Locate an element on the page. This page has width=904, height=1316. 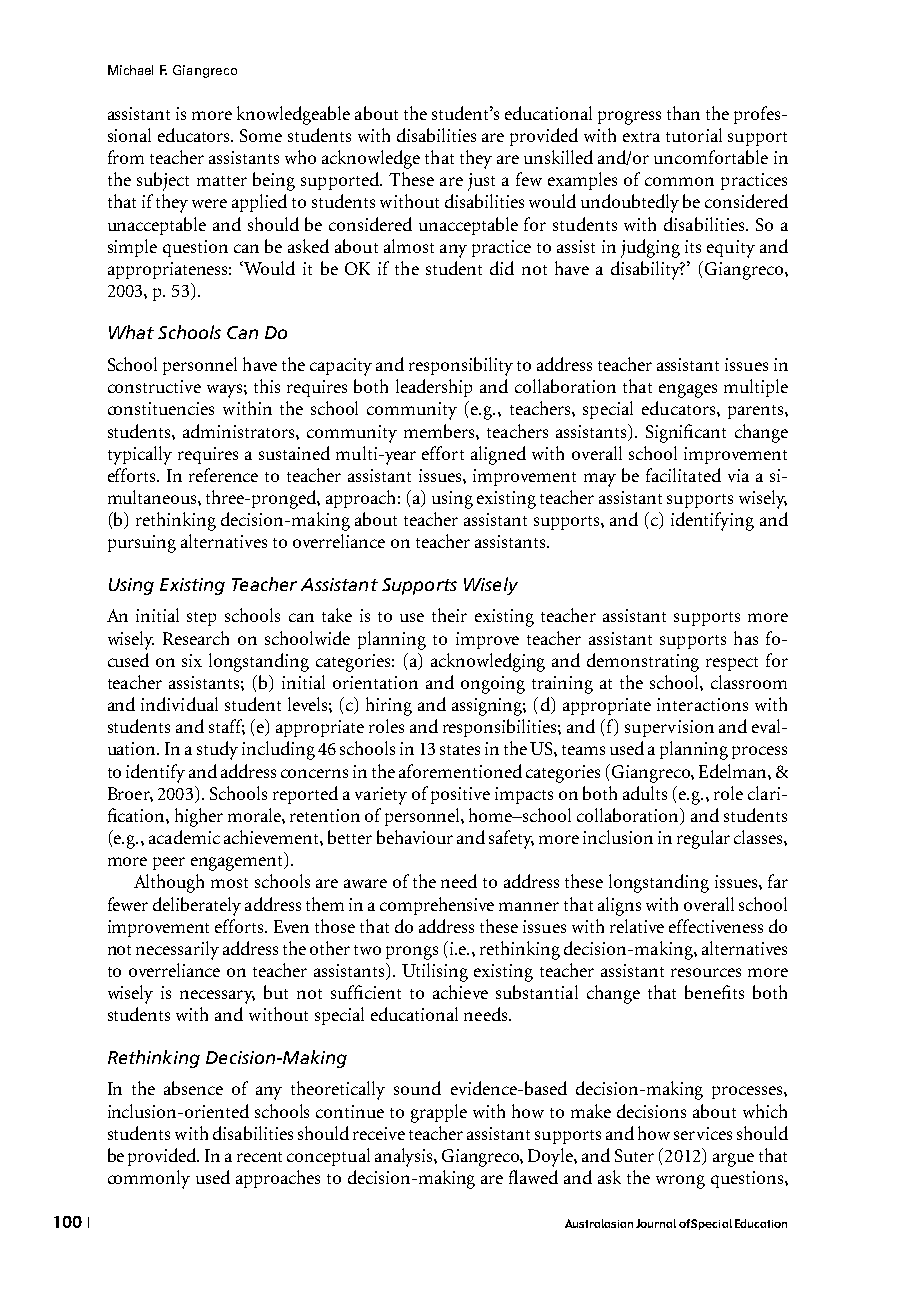
Some is located at coordinates (261, 135).
